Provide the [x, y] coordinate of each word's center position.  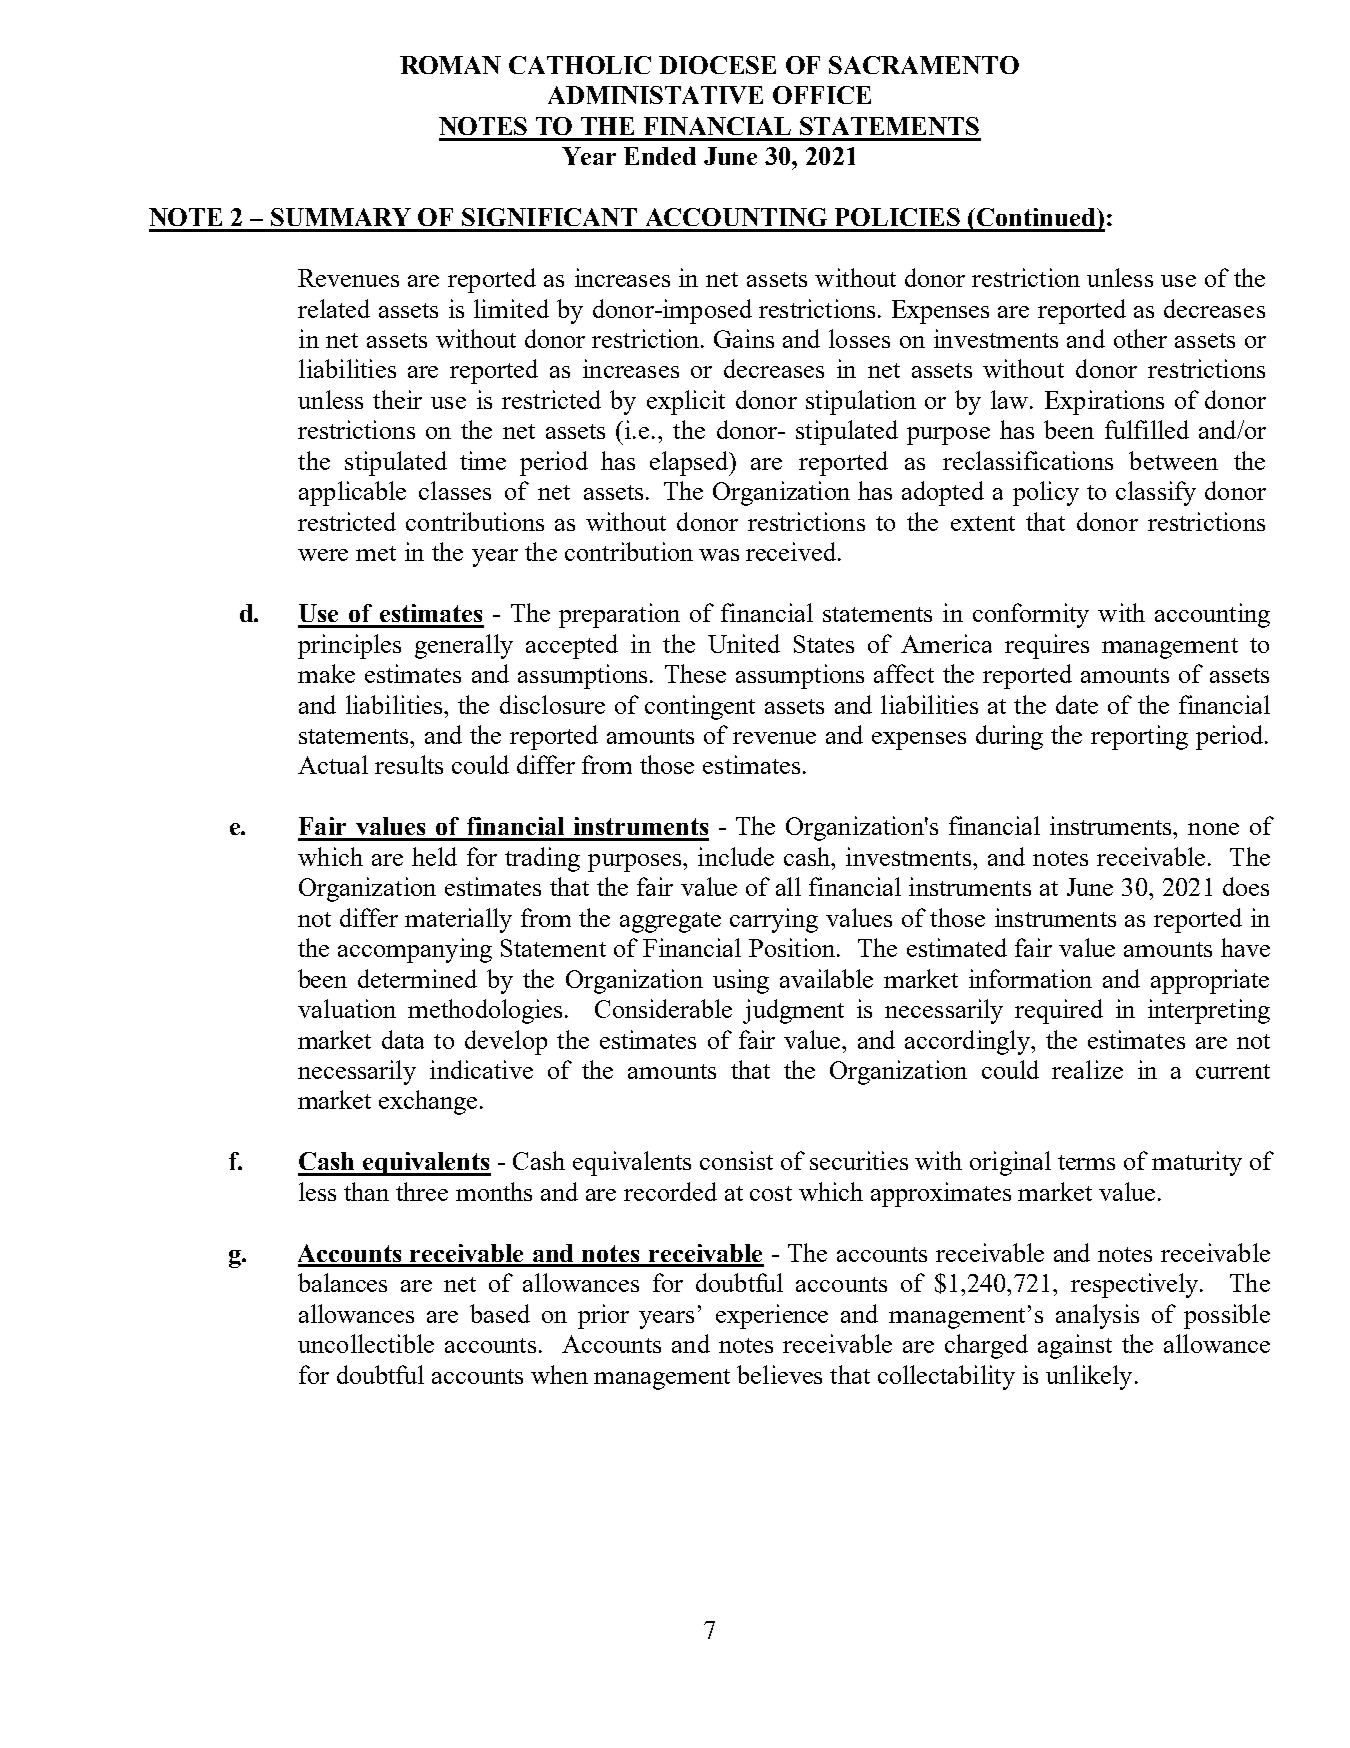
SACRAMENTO [924, 65]
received [792, 551]
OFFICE [822, 95]
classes [455, 490]
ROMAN [450, 65]
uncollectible [366, 1343]
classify [1156, 493]
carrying [774, 920]
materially [458, 920]
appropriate [1210, 981]
